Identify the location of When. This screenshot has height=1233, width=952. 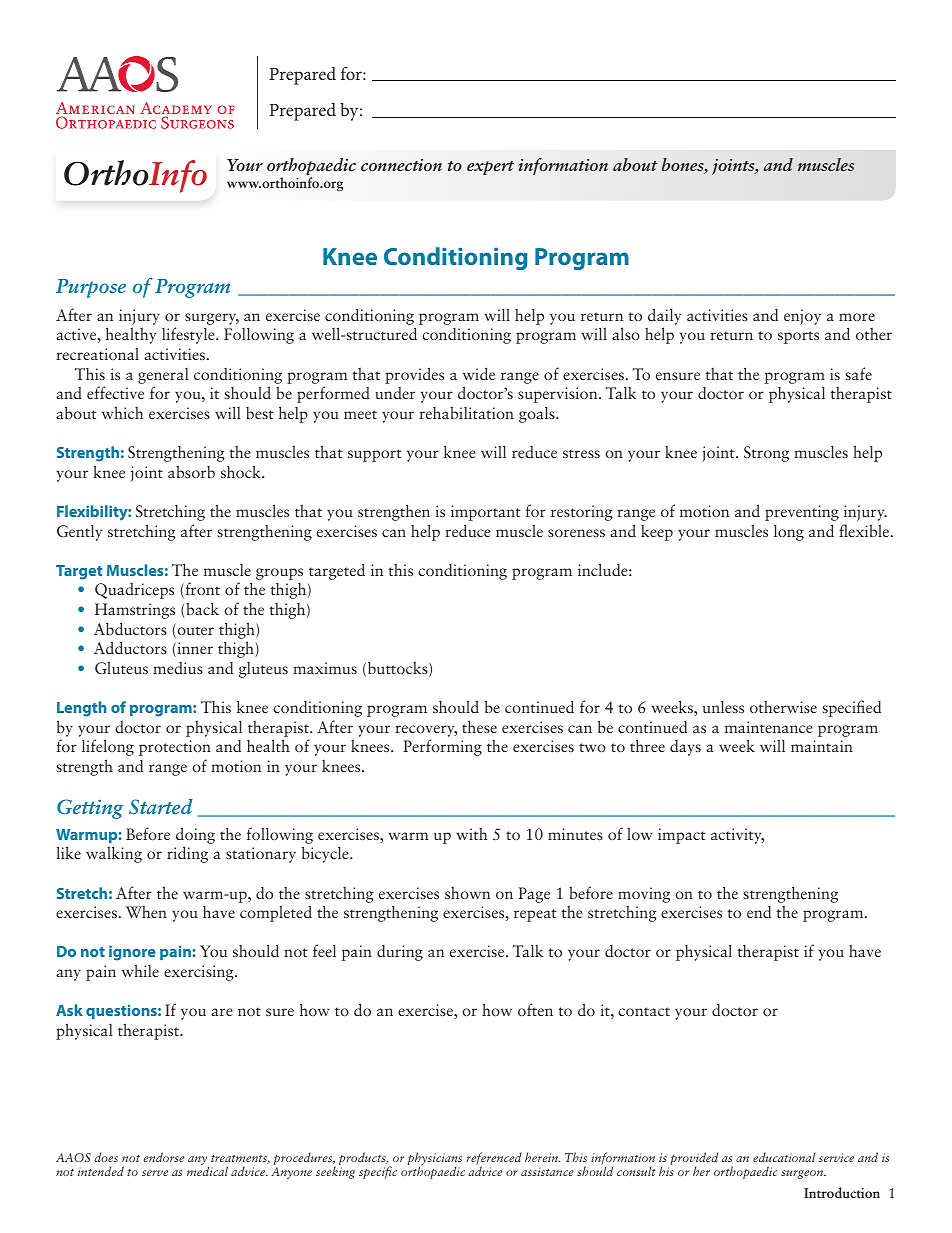
(146, 911).
